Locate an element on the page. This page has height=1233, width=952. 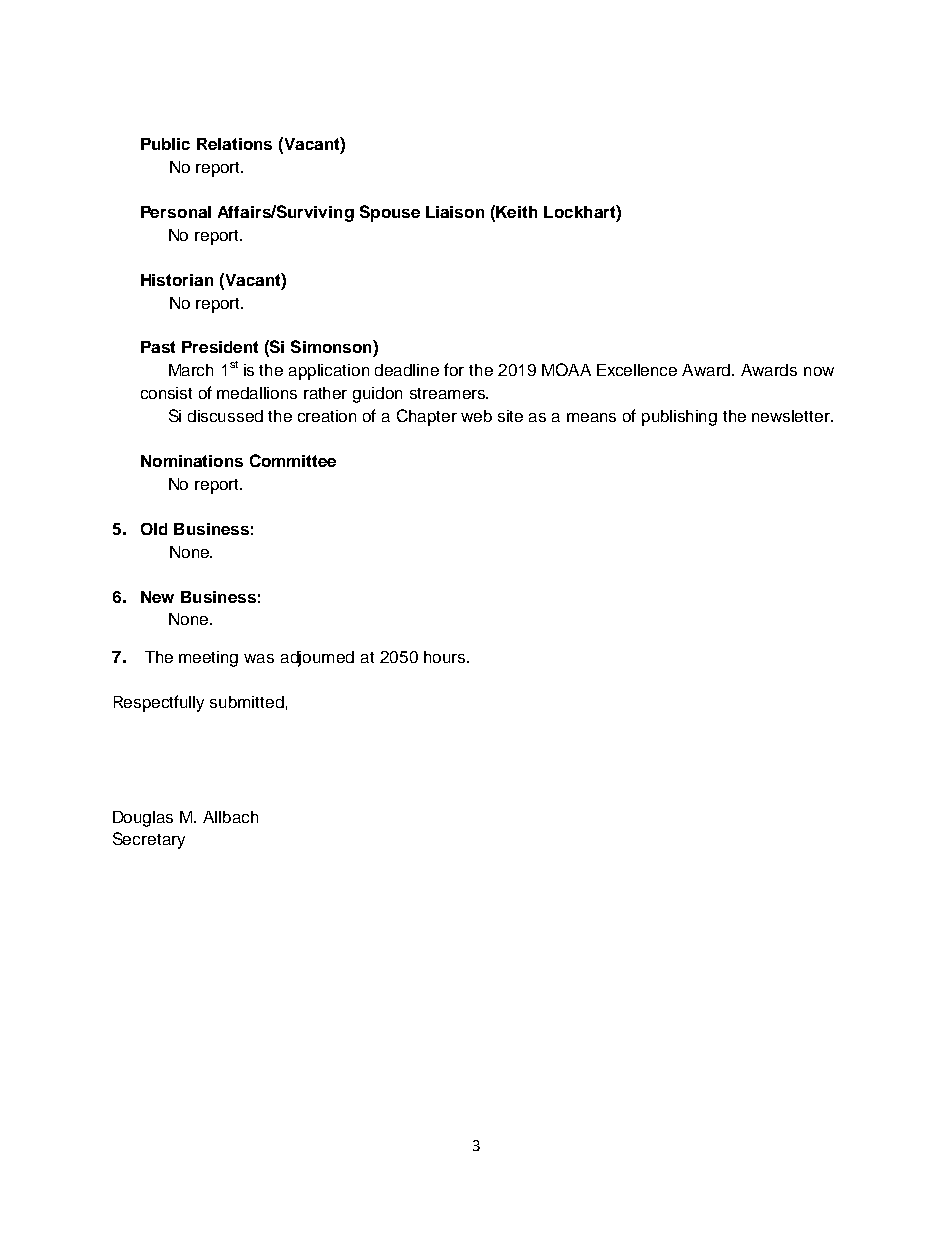
submitted is located at coordinates (247, 702).
